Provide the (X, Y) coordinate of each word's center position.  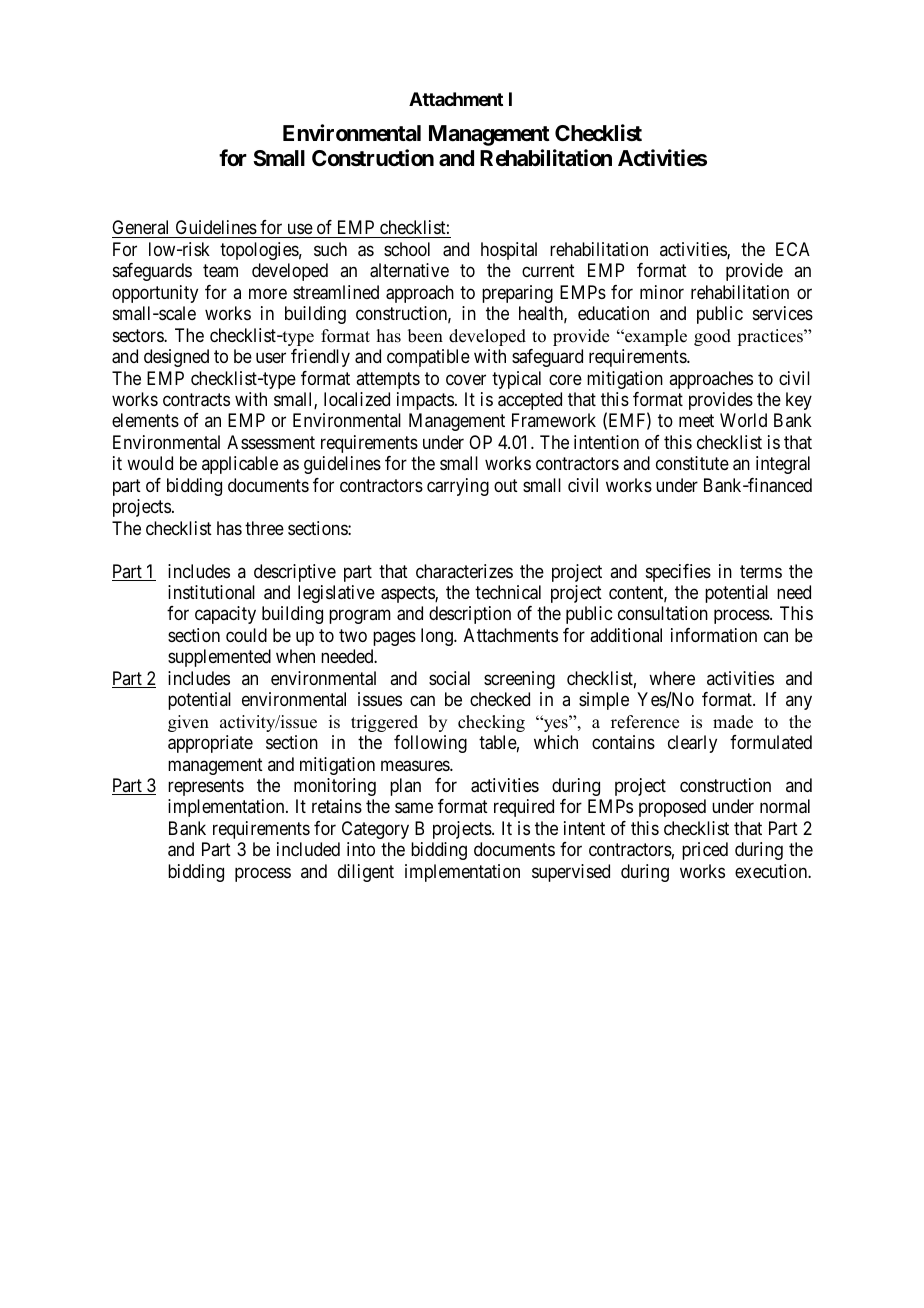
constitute (692, 463)
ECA (793, 249)
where (672, 678)
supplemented (219, 658)
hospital (509, 251)
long (438, 637)
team (220, 271)
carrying (458, 487)
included (308, 849)
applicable (240, 465)
